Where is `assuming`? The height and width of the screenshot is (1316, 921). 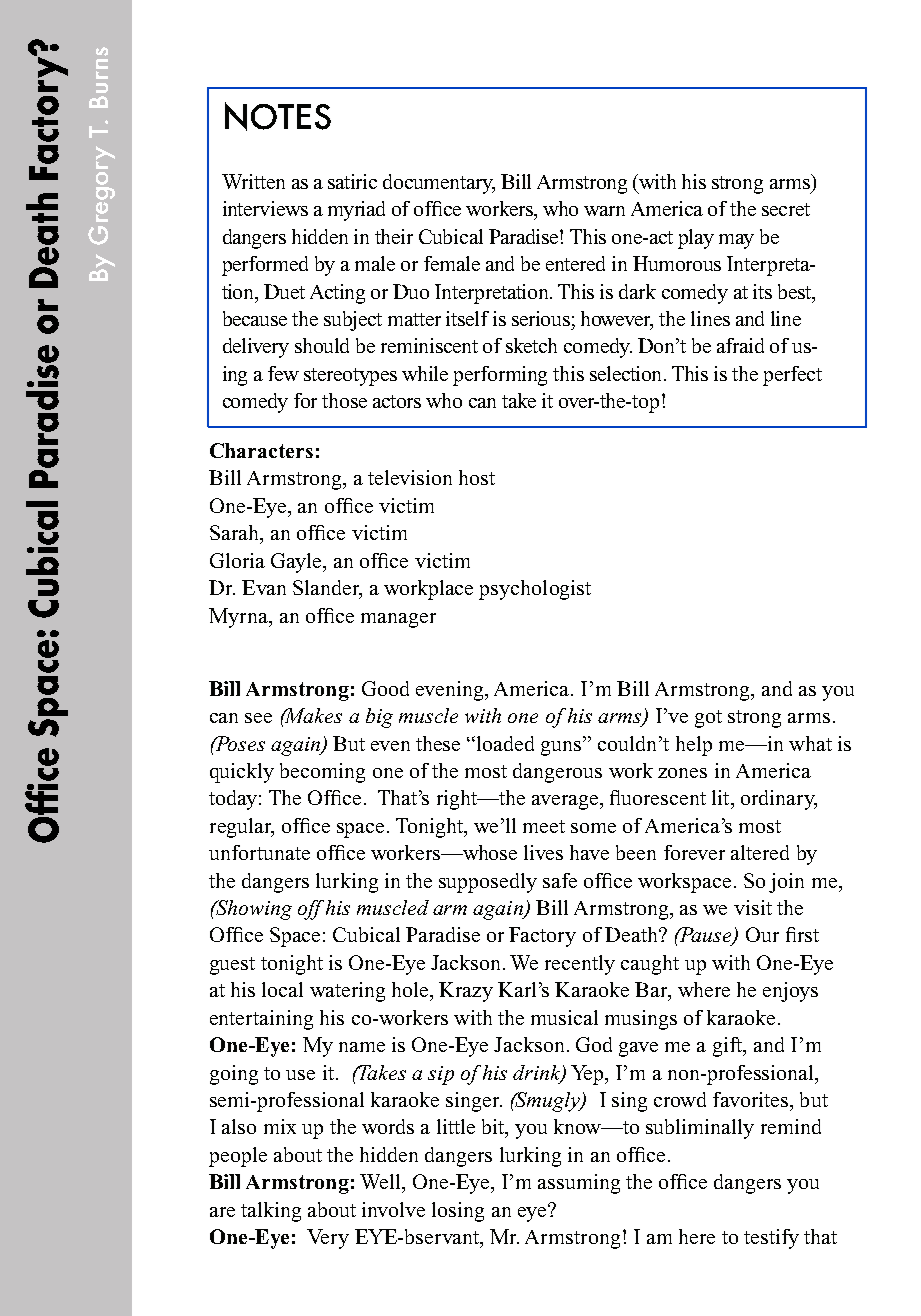 assuming is located at coordinates (579, 1184).
